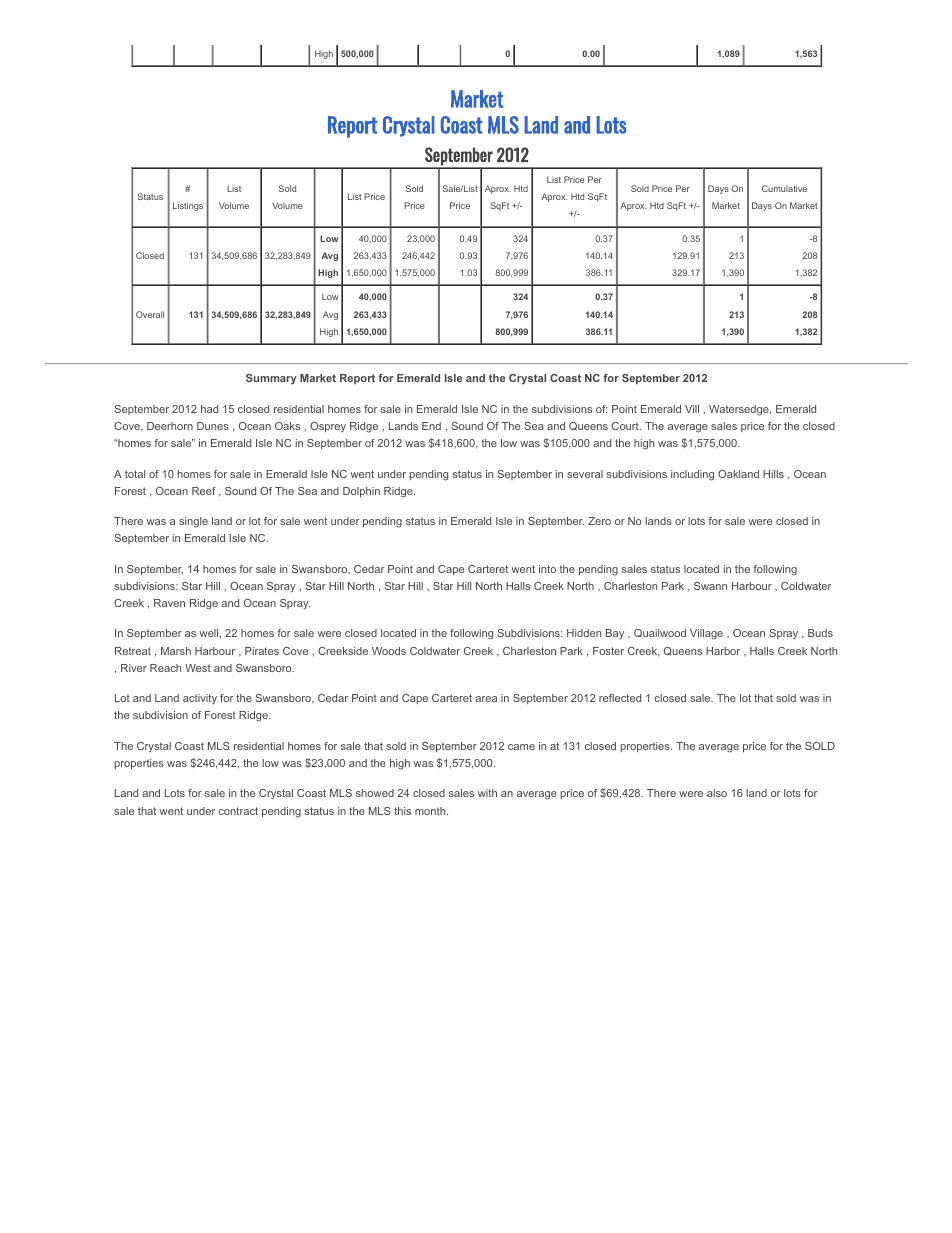 Image resolution: width=952 pixels, height=1233 pixels. I want to click on Reef, so click(204, 491).
